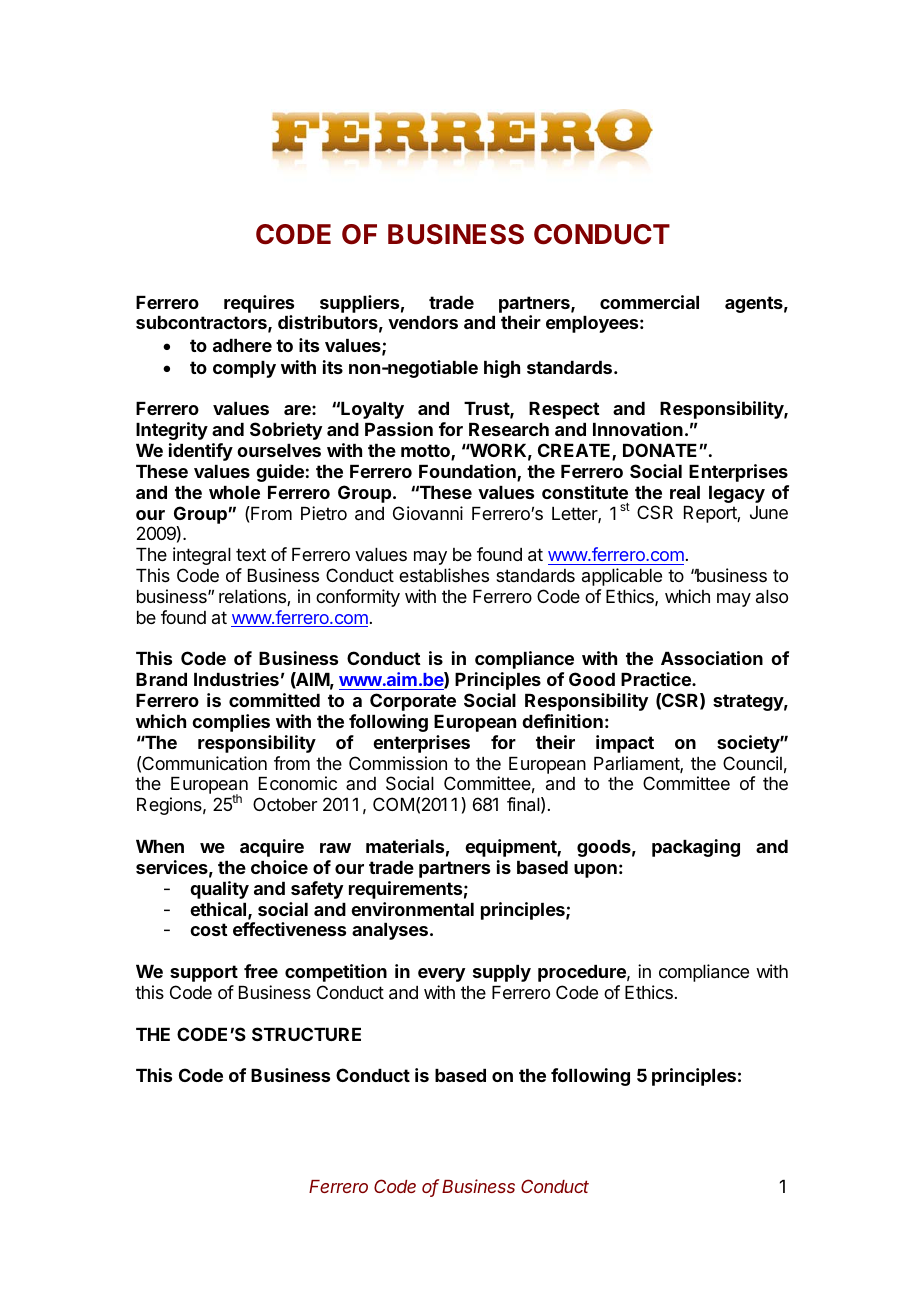 Image resolution: width=924 pixels, height=1308 pixels. Describe the element at coordinates (412, 909) in the document. I see `environmental` at that location.
